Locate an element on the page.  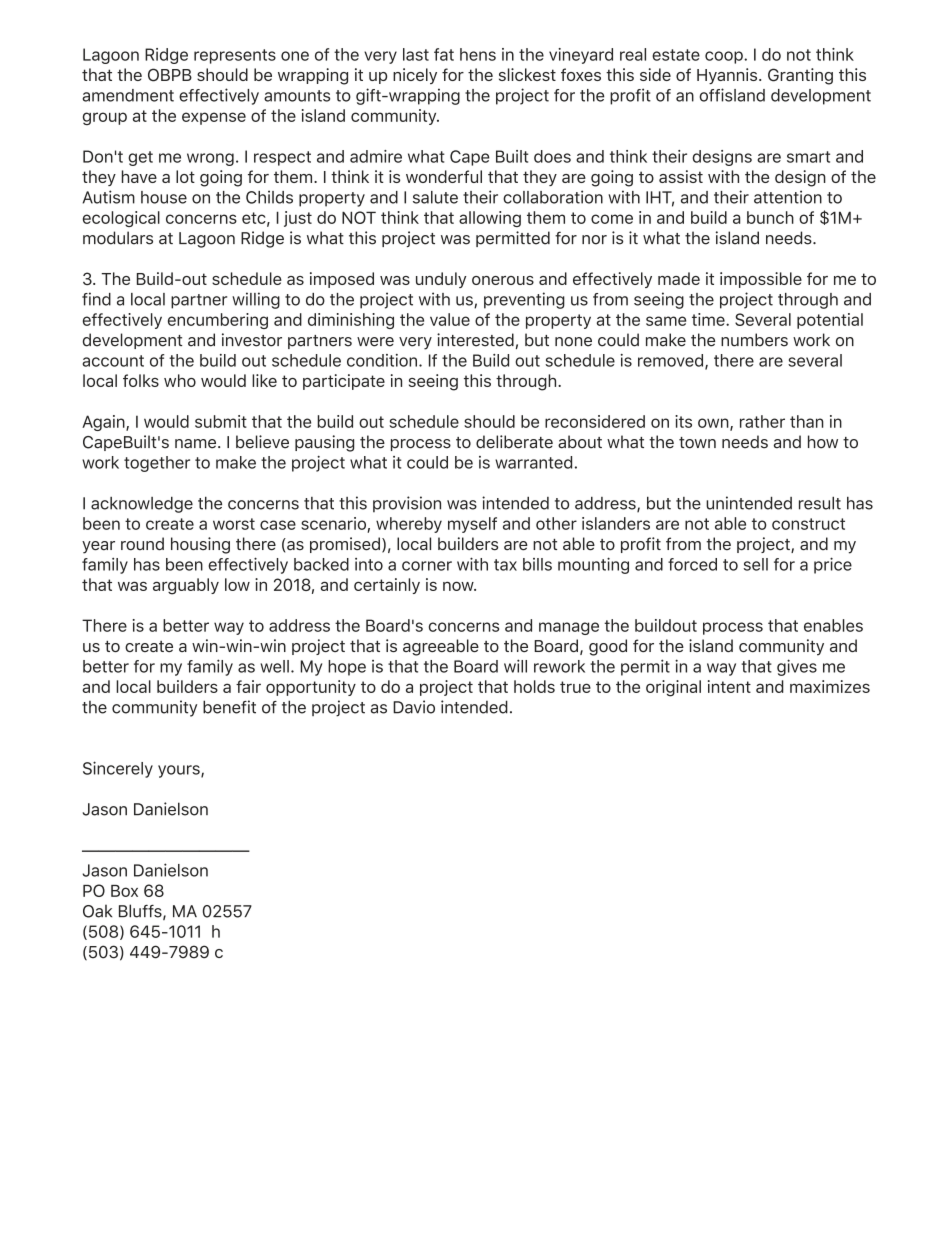
arguably is located at coordinates (186, 586).
